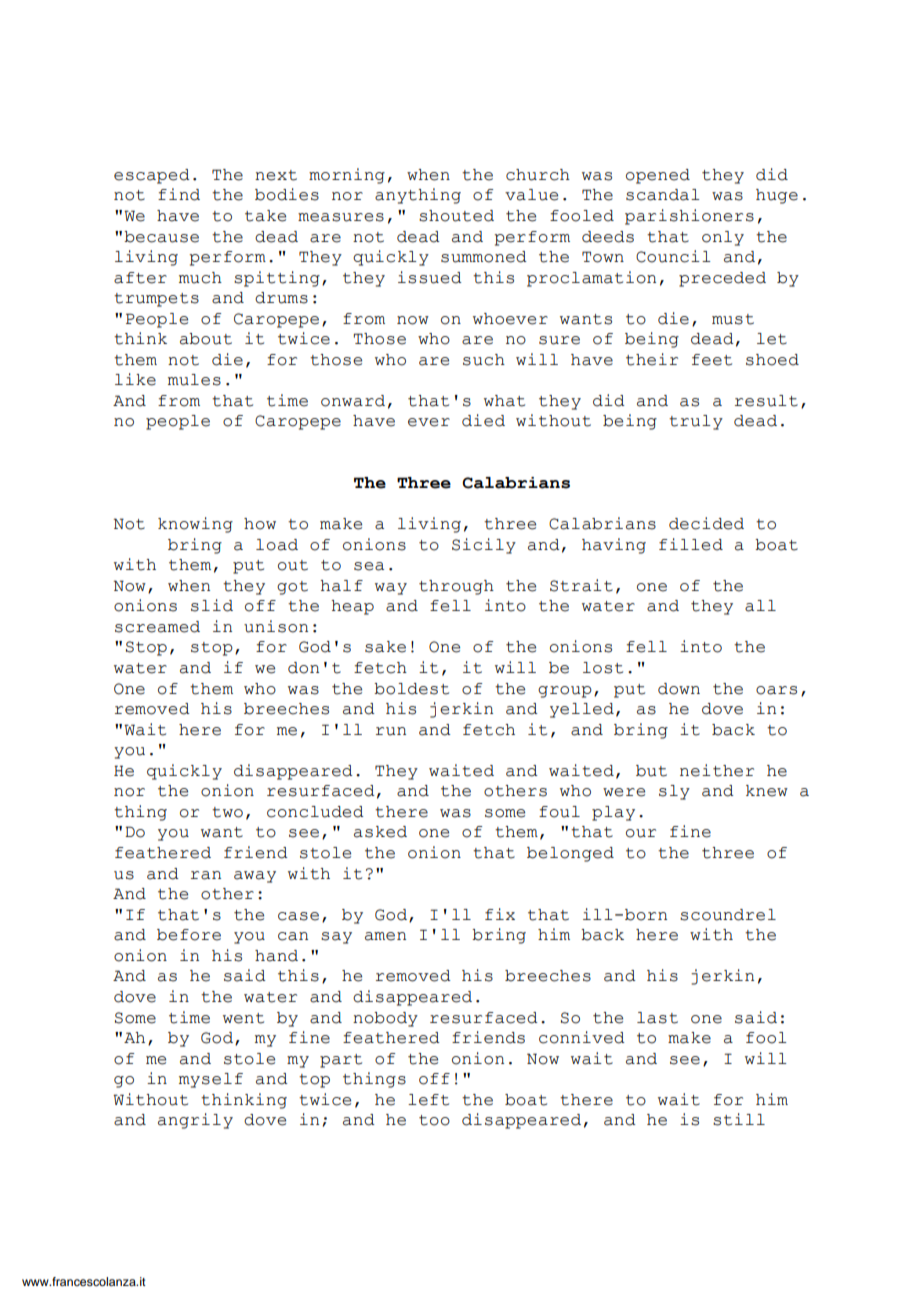  What do you see at coordinates (689, 217) in the screenshot?
I see `parishioners` at bounding box center [689, 217].
